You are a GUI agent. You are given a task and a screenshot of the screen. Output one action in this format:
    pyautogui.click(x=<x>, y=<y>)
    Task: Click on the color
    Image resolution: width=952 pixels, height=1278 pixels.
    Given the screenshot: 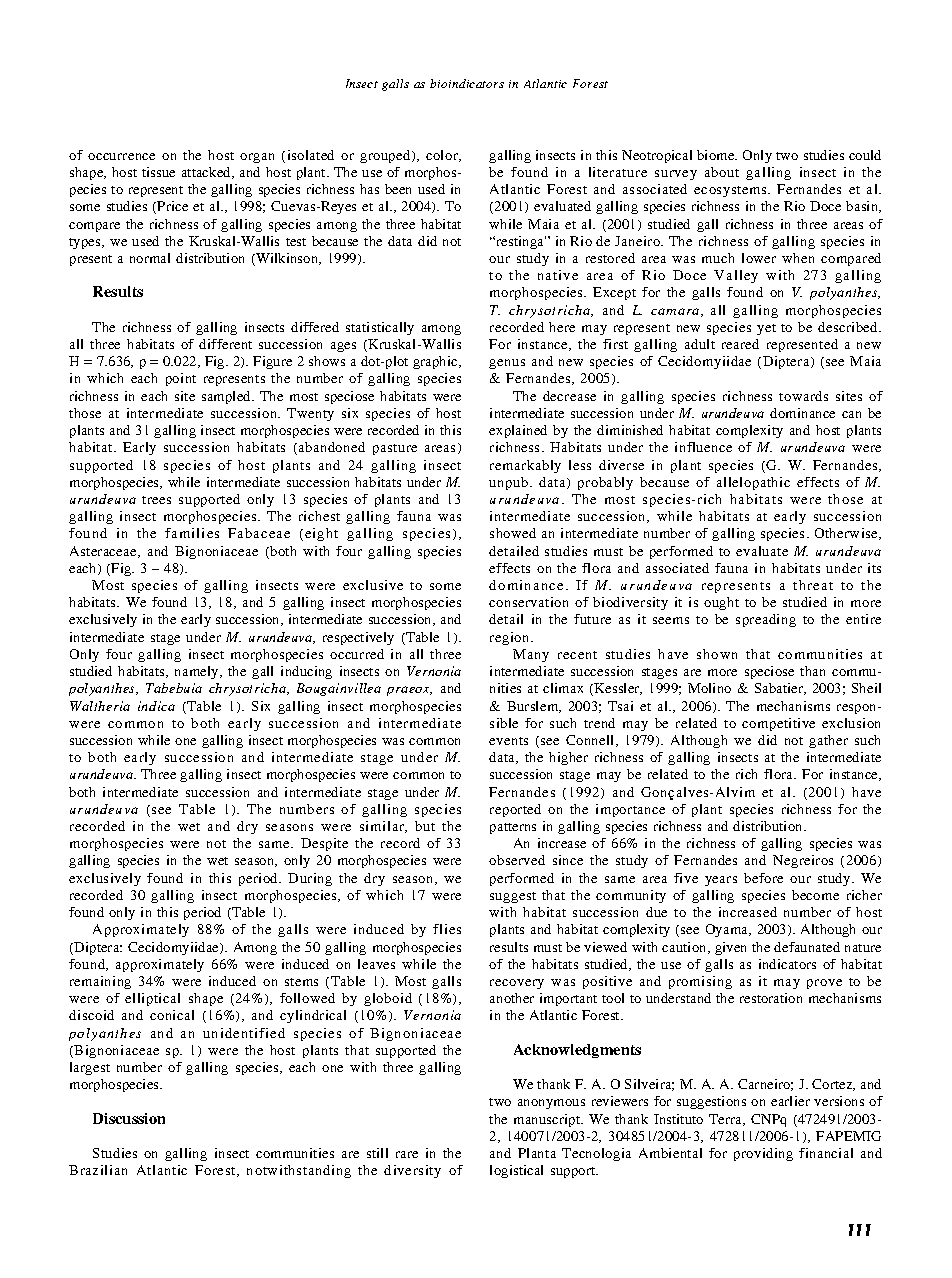 What is the action you would take?
    pyautogui.click(x=443, y=156)
